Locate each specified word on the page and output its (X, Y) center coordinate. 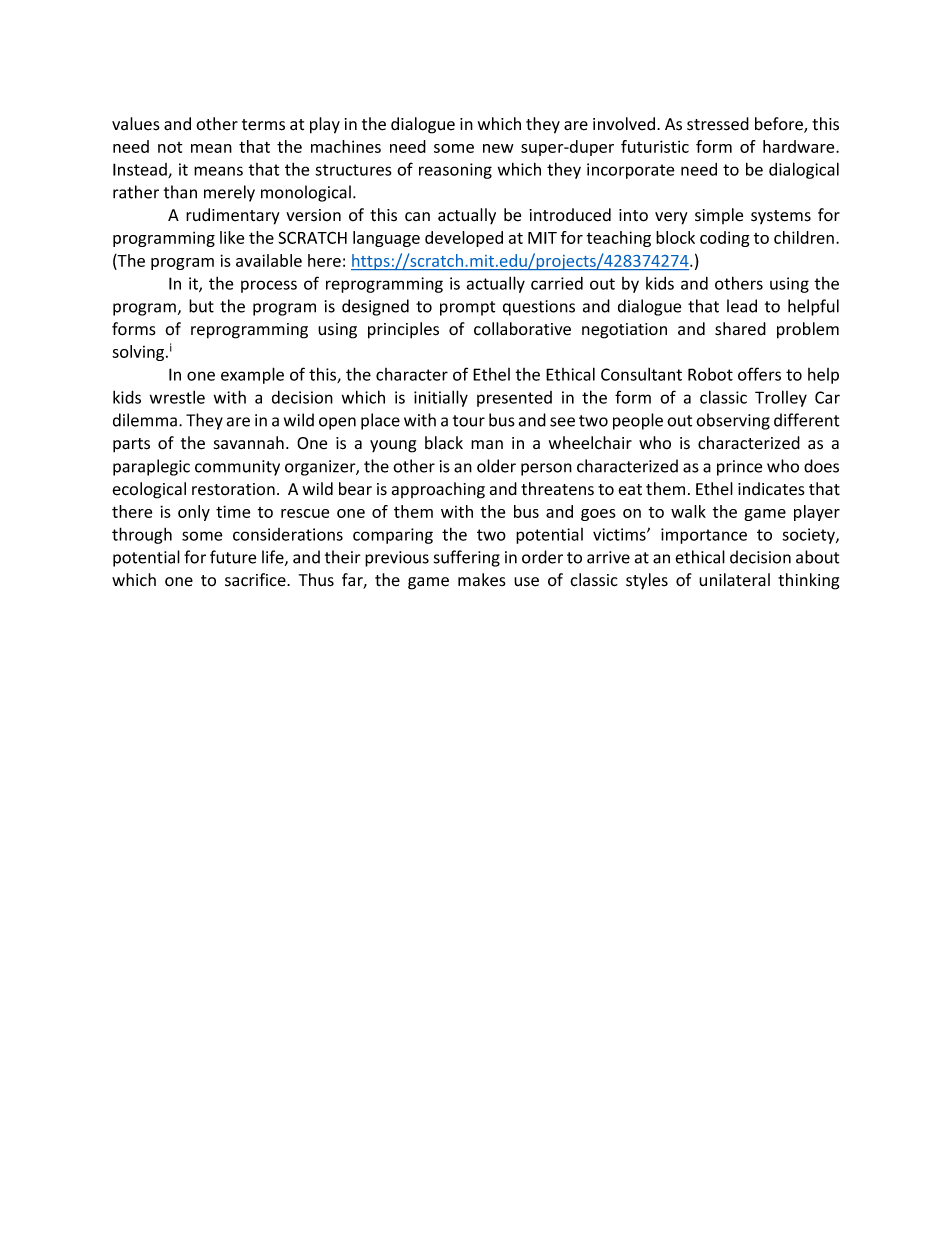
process (269, 286)
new (498, 148)
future (233, 557)
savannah (249, 443)
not (170, 147)
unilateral (734, 580)
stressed (718, 124)
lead (742, 306)
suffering (467, 558)
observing (733, 421)
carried (557, 283)
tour (469, 421)
